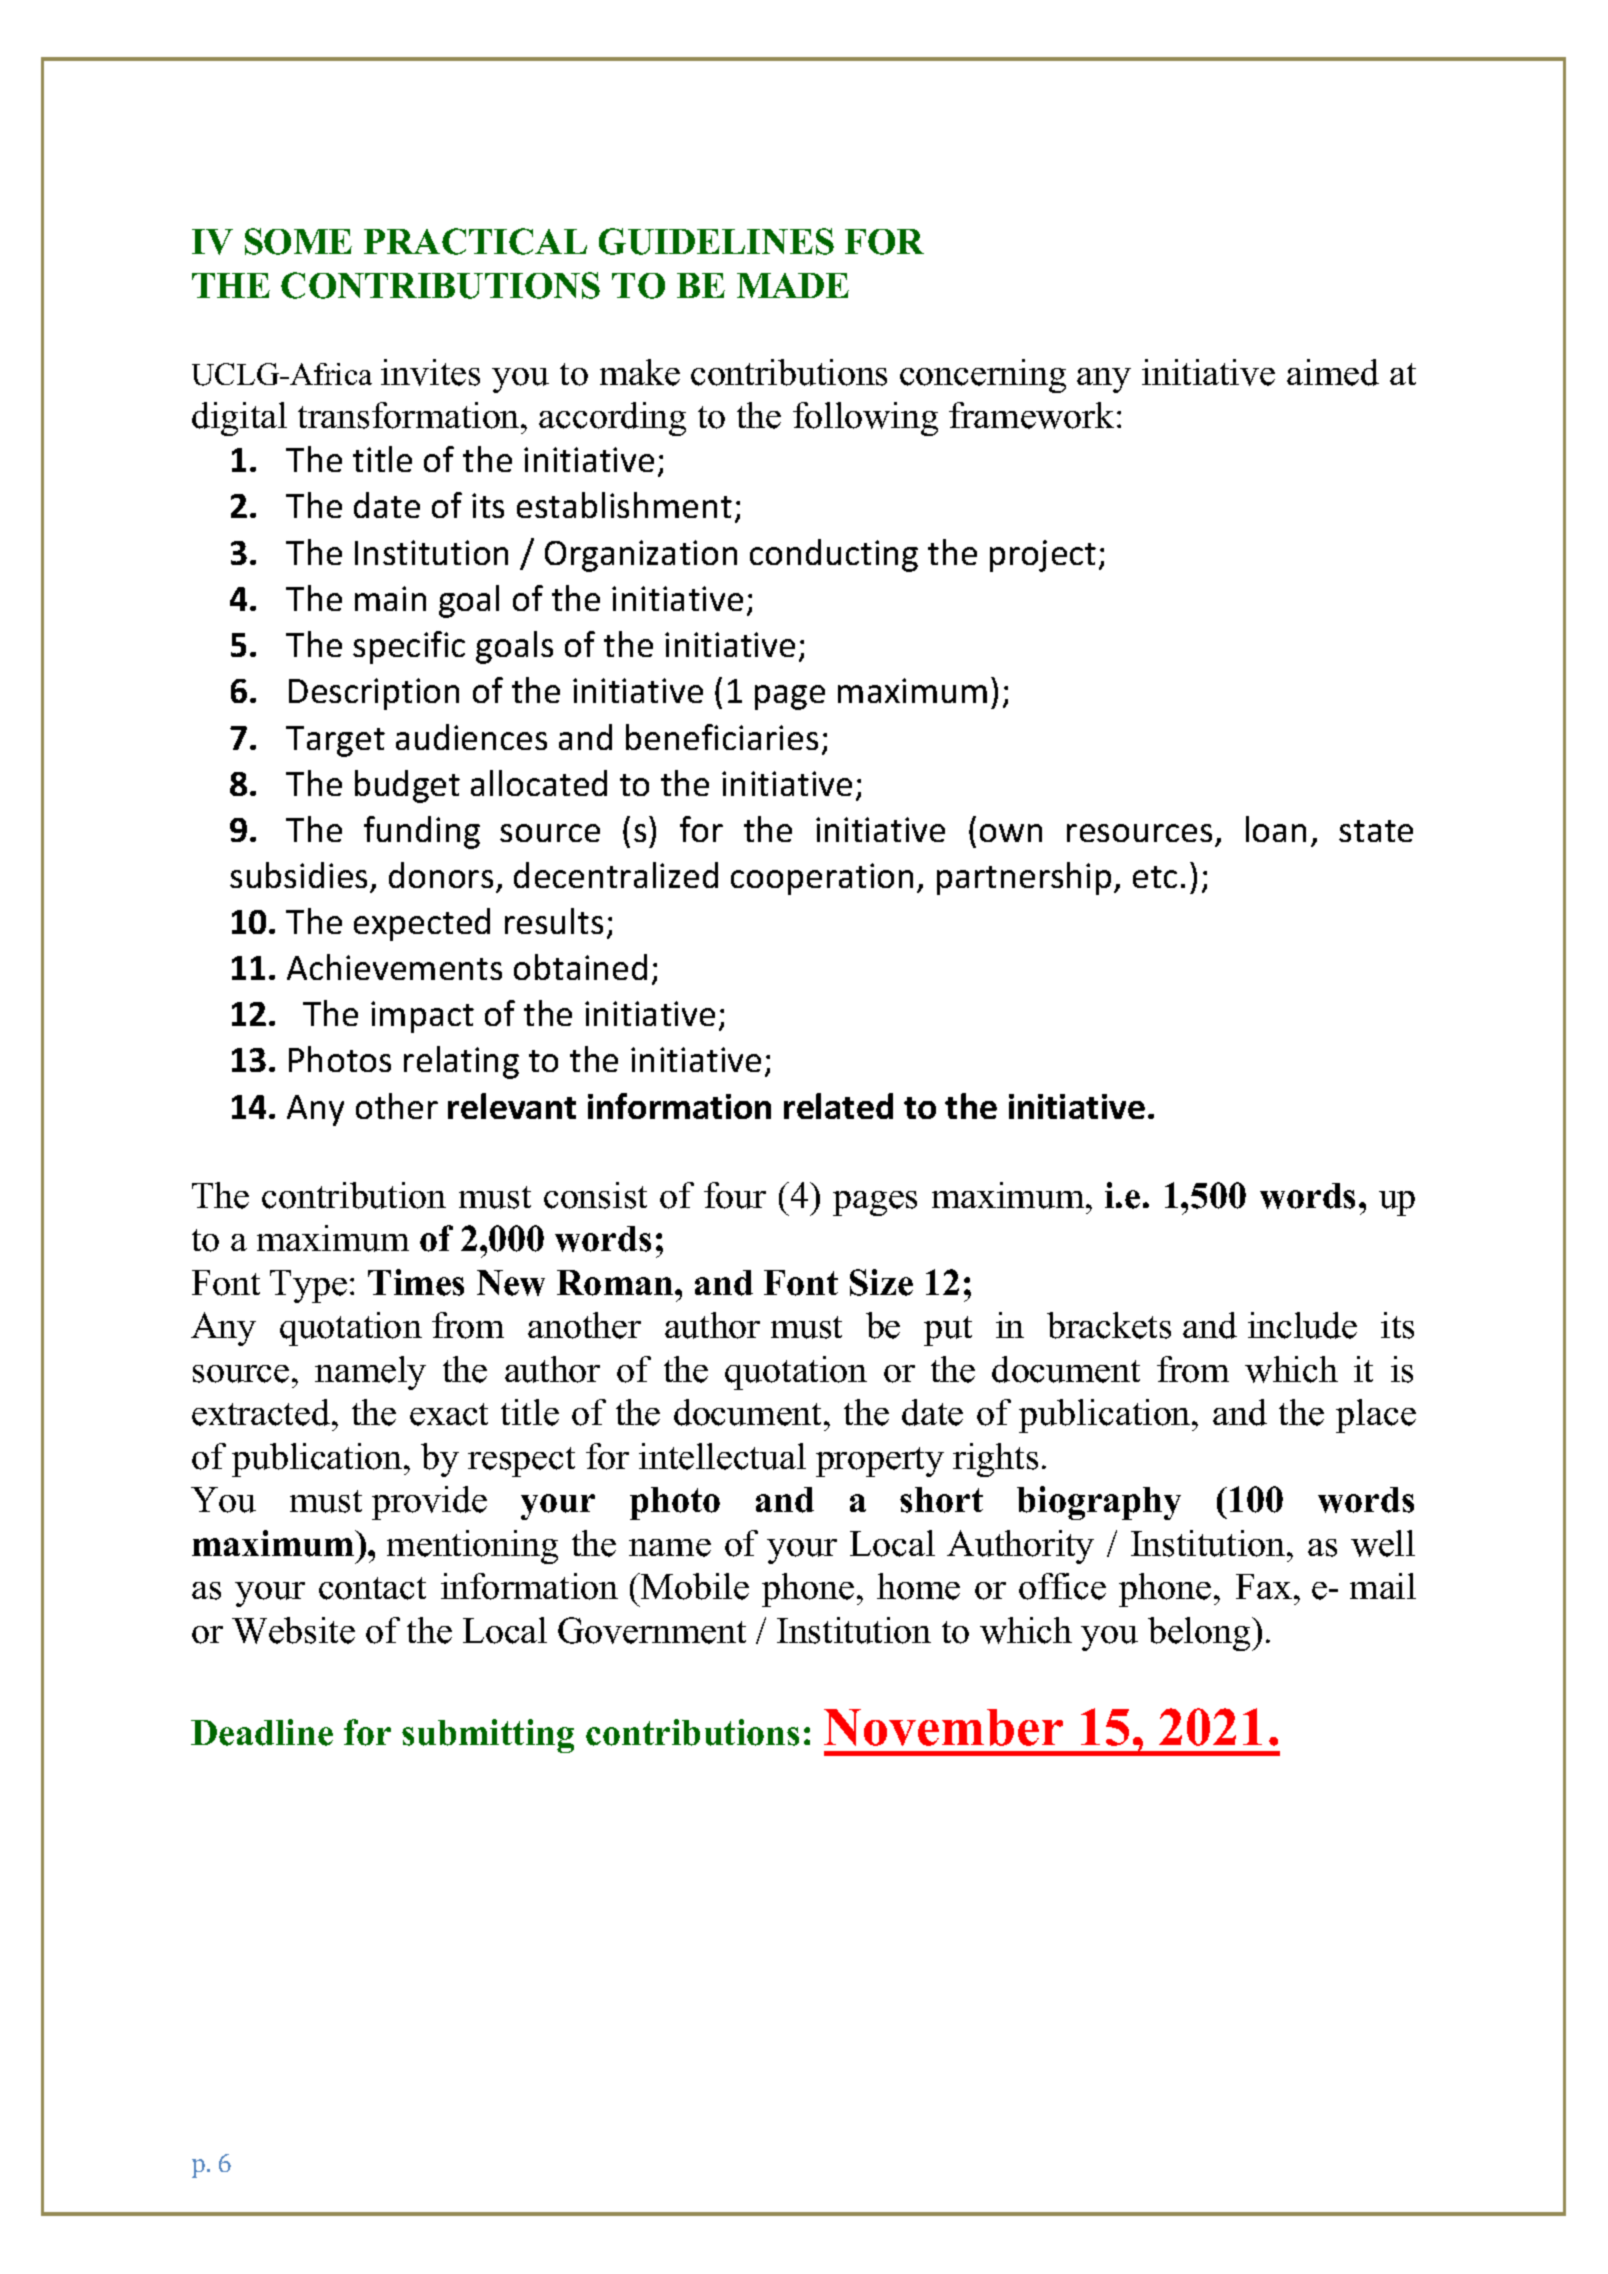 This screenshot has height=2274, width=1608. I want to click on Website, so click(293, 1630).
